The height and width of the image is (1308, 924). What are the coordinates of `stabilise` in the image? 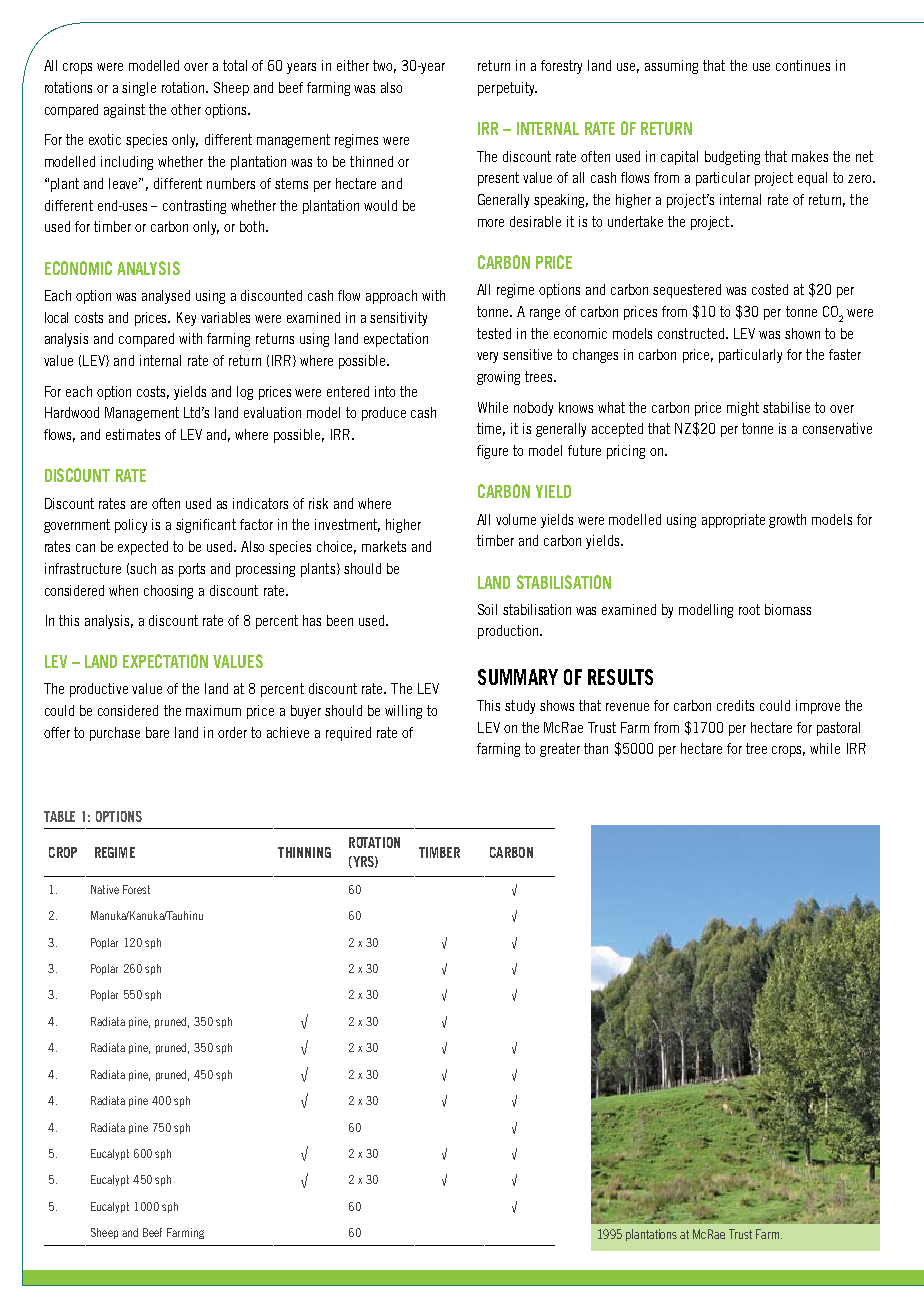 It's located at (786, 407).
